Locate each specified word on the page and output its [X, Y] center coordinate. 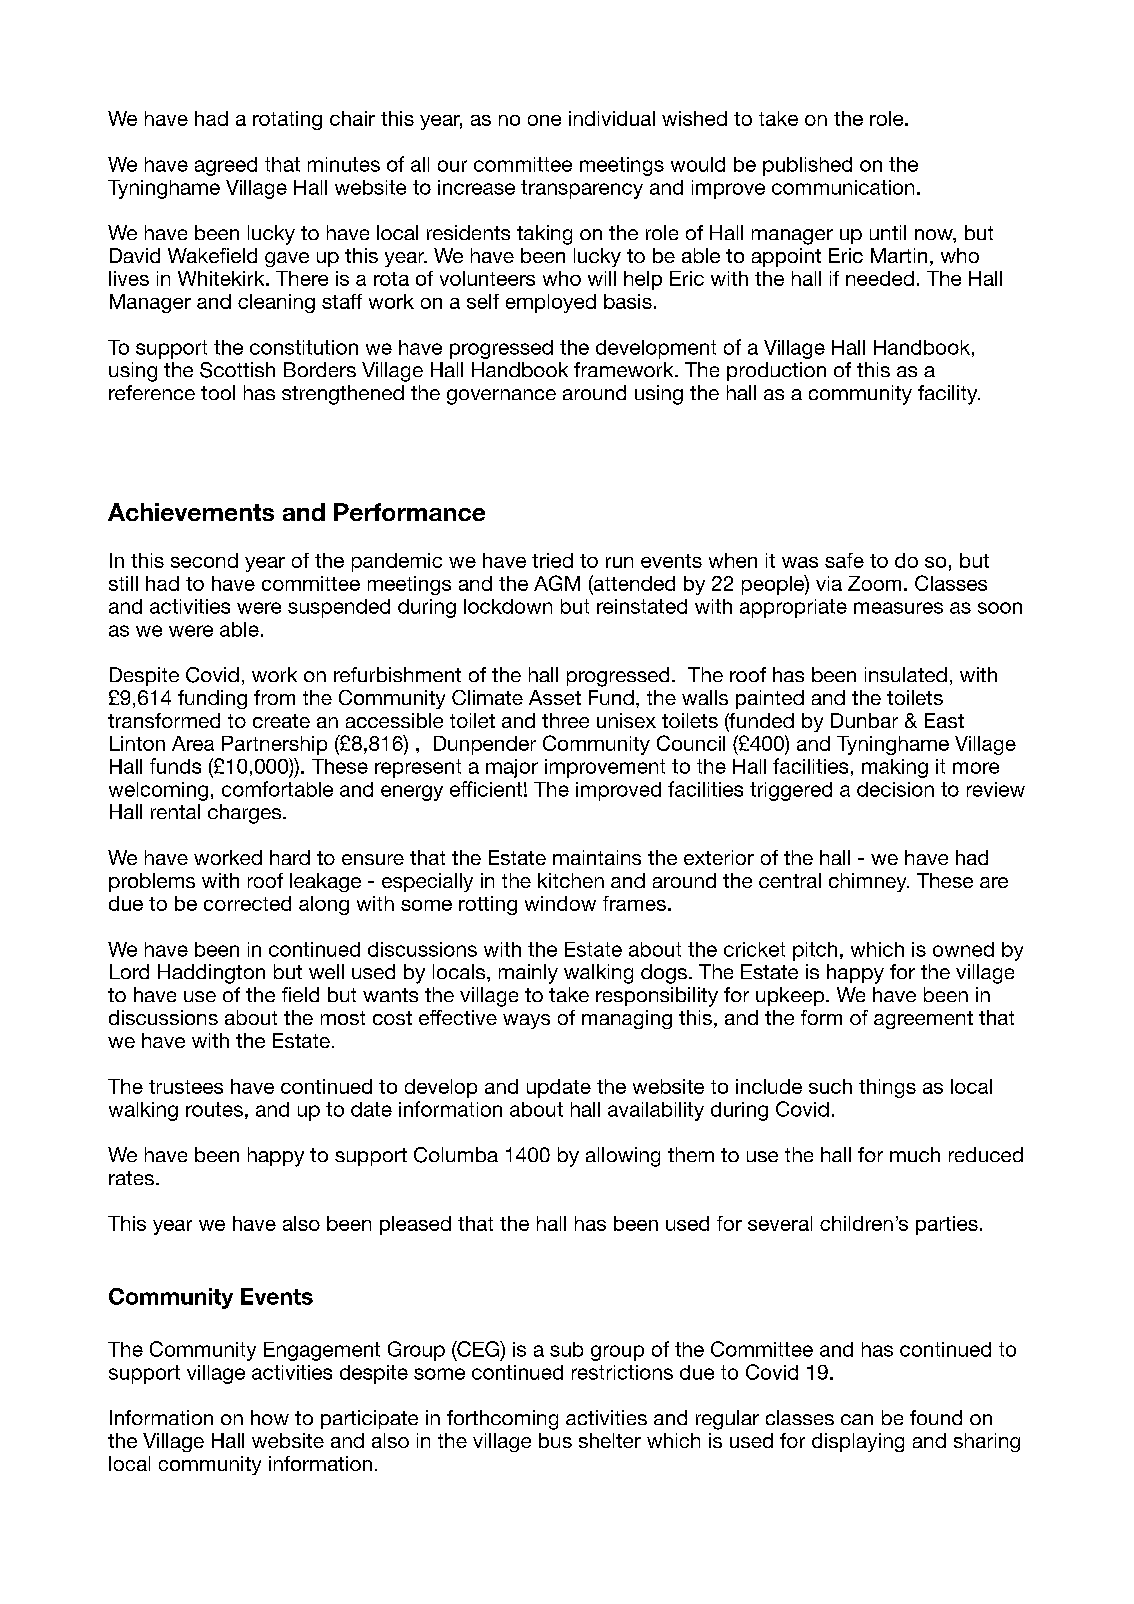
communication [843, 187]
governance [501, 397]
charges [244, 814]
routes [214, 1109]
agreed [226, 166]
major [512, 768]
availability [656, 1111]
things [887, 1088]
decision [895, 789]
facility [949, 395]
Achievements [191, 512]
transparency [582, 189]
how [270, 1417]
